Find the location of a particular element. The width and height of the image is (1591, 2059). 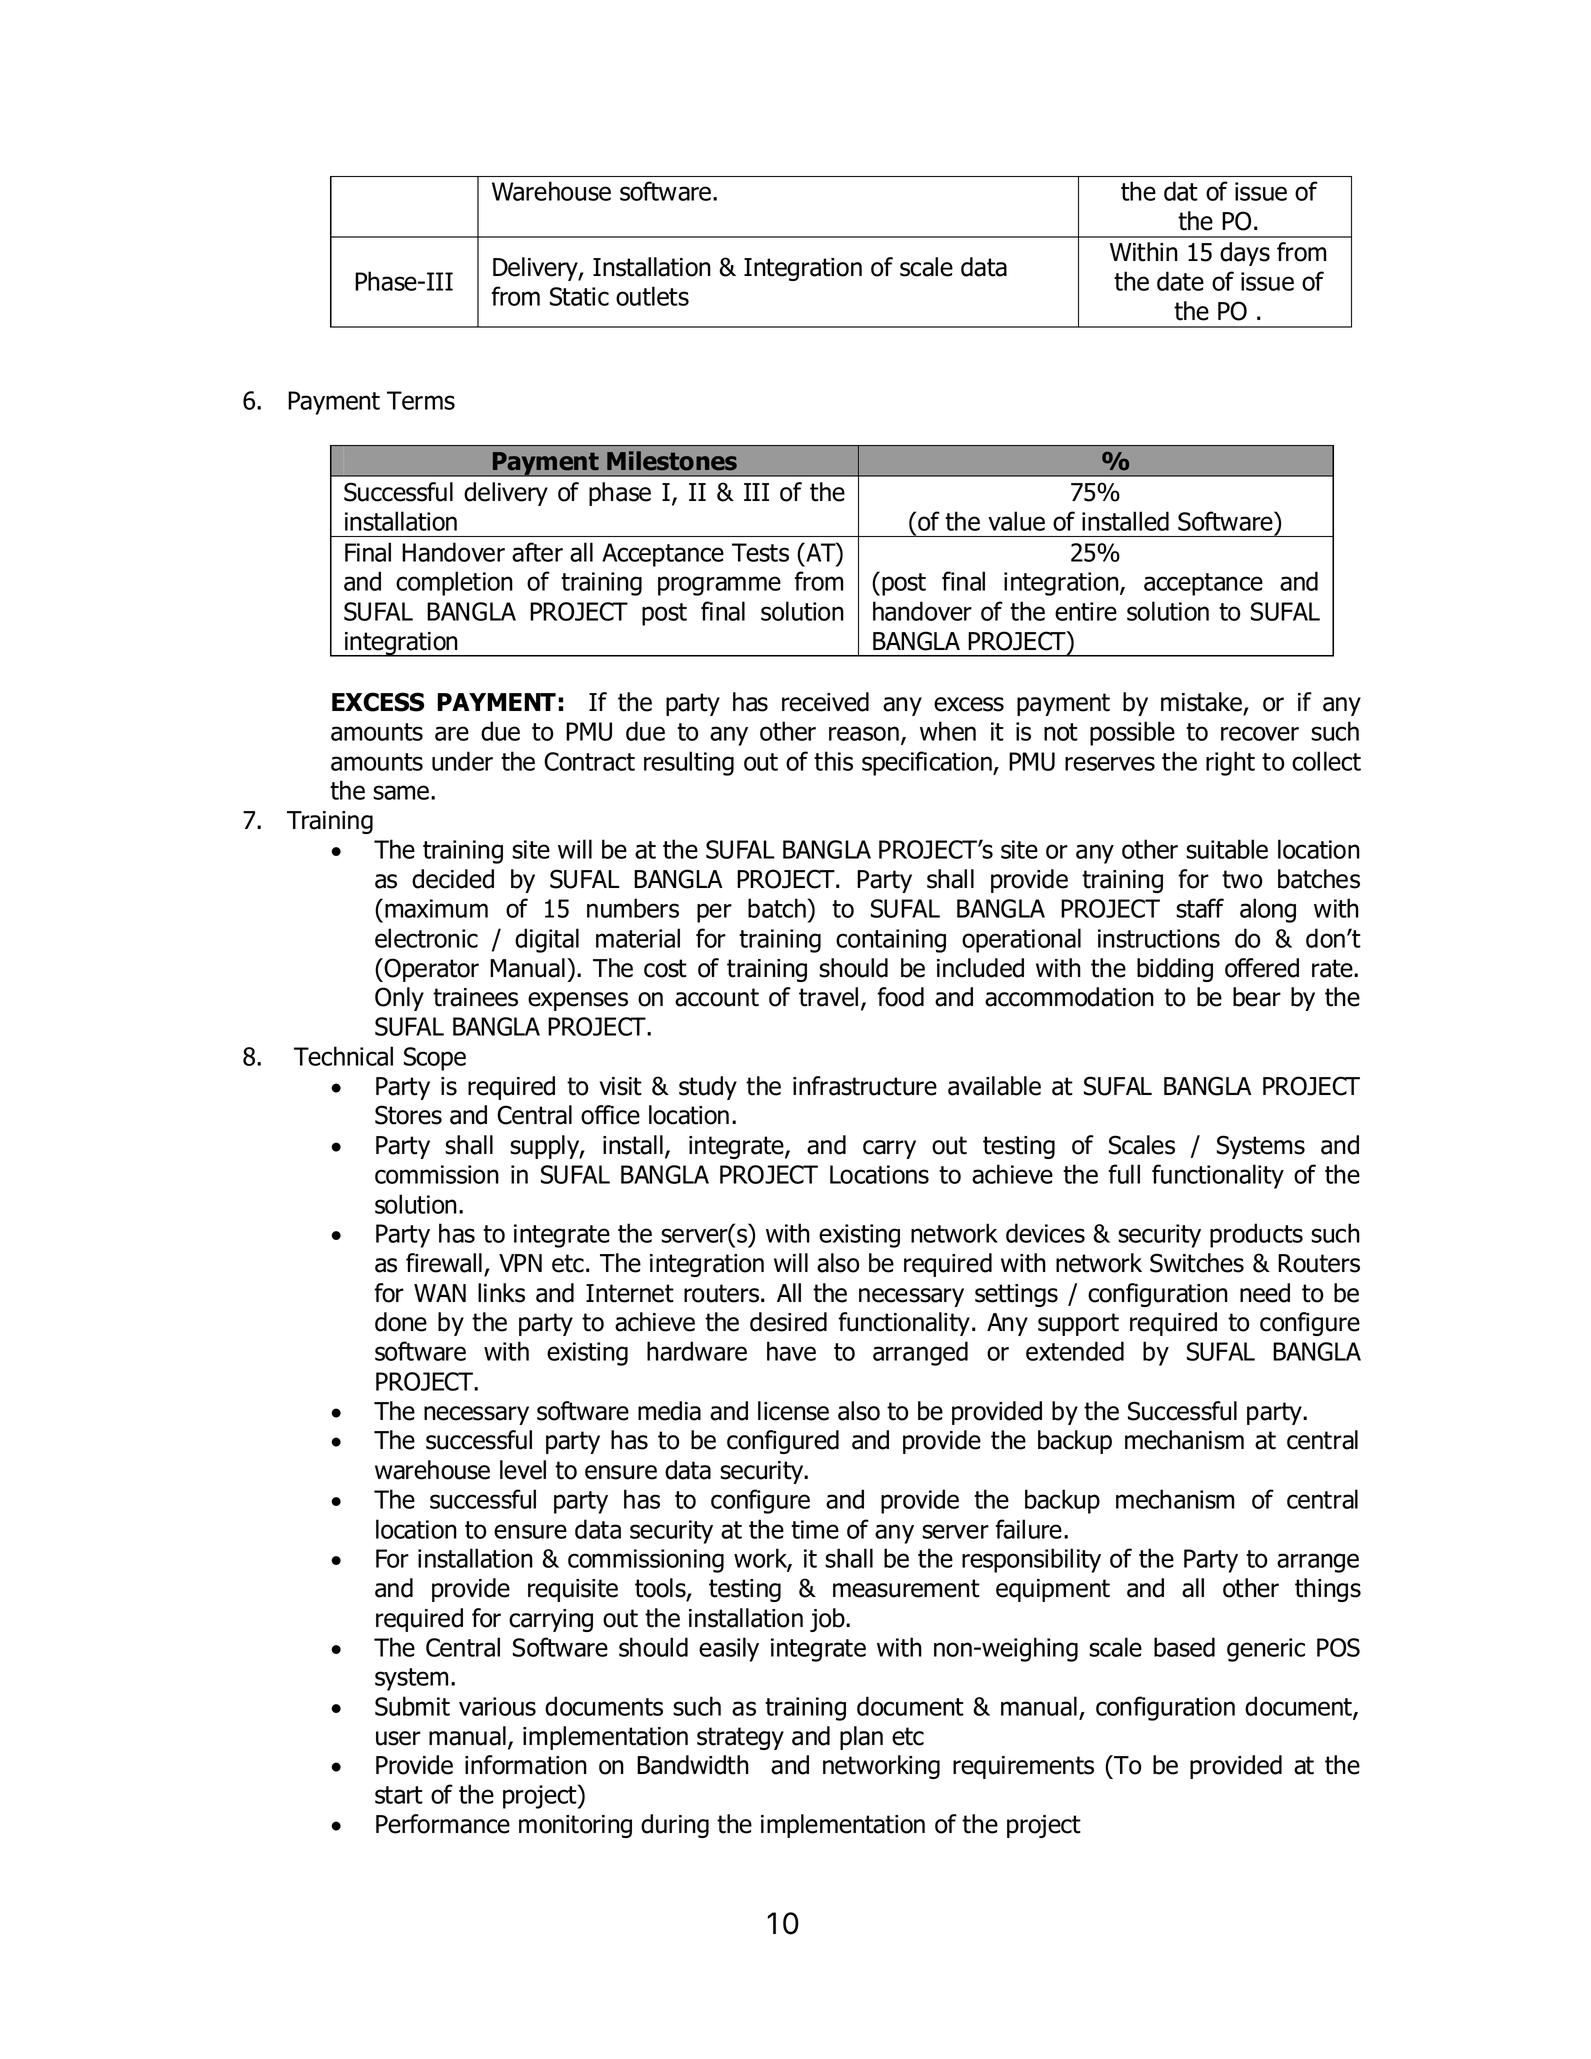

based is located at coordinates (1184, 1647).
